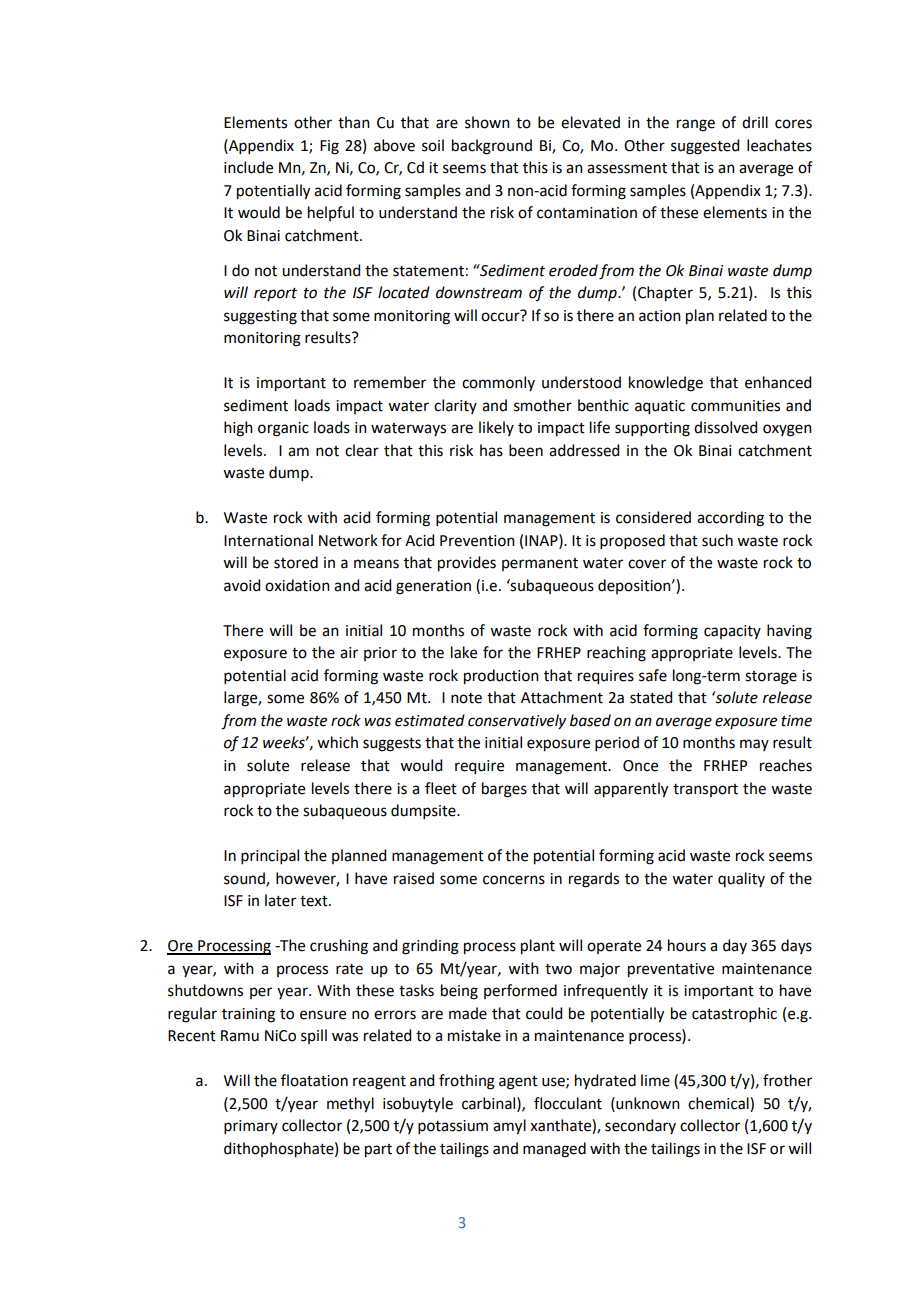 This screenshot has width=924, height=1308. What do you see at coordinates (509, 1127) in the screenshot?
I see `amyl` at bounding box center [509, 1127].
